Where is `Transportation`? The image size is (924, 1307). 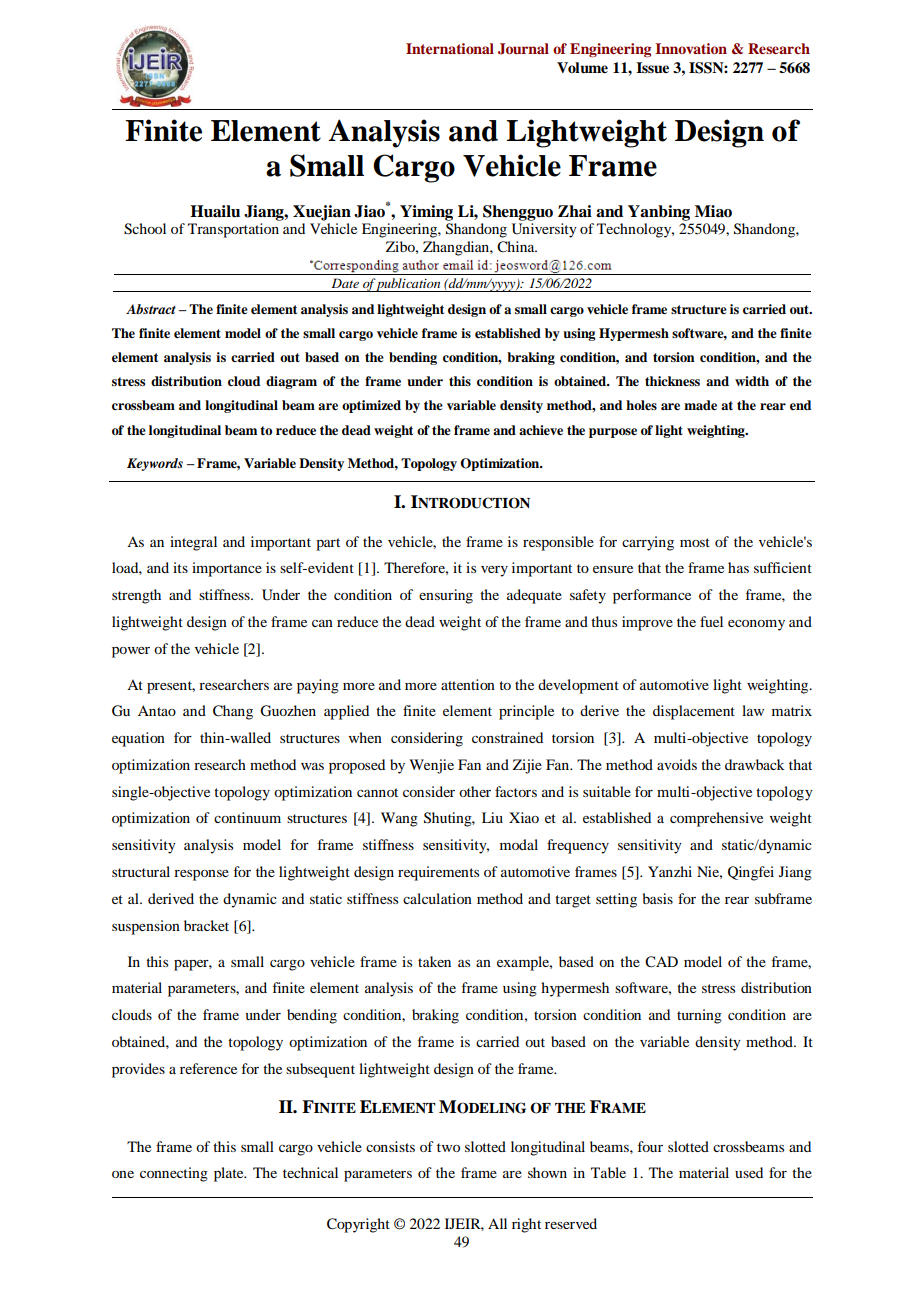
Transportation is located at coordinates (233, 230).
